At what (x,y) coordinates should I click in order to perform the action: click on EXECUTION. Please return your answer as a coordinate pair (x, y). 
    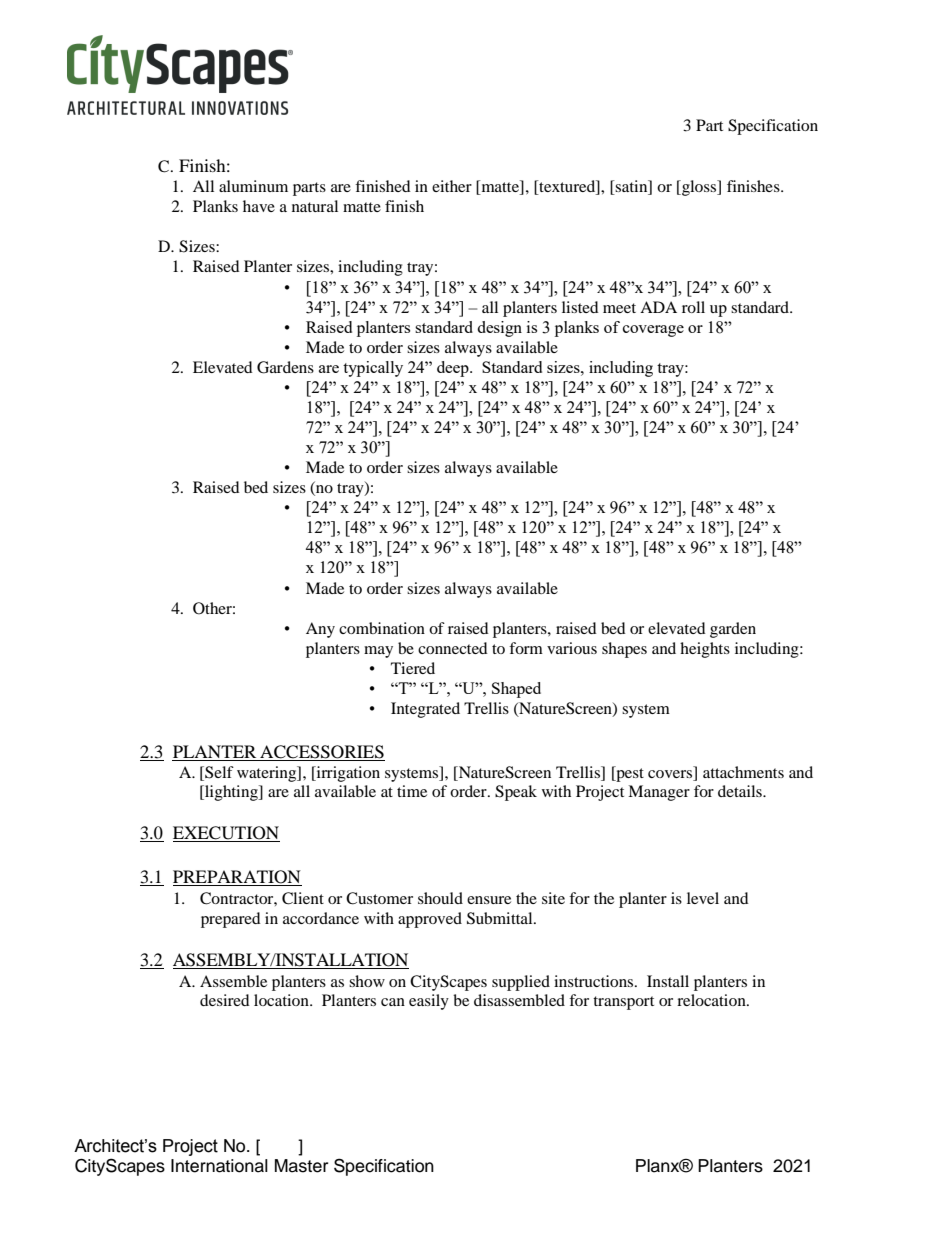
    Looking at the image, I should click on (226, 834).
